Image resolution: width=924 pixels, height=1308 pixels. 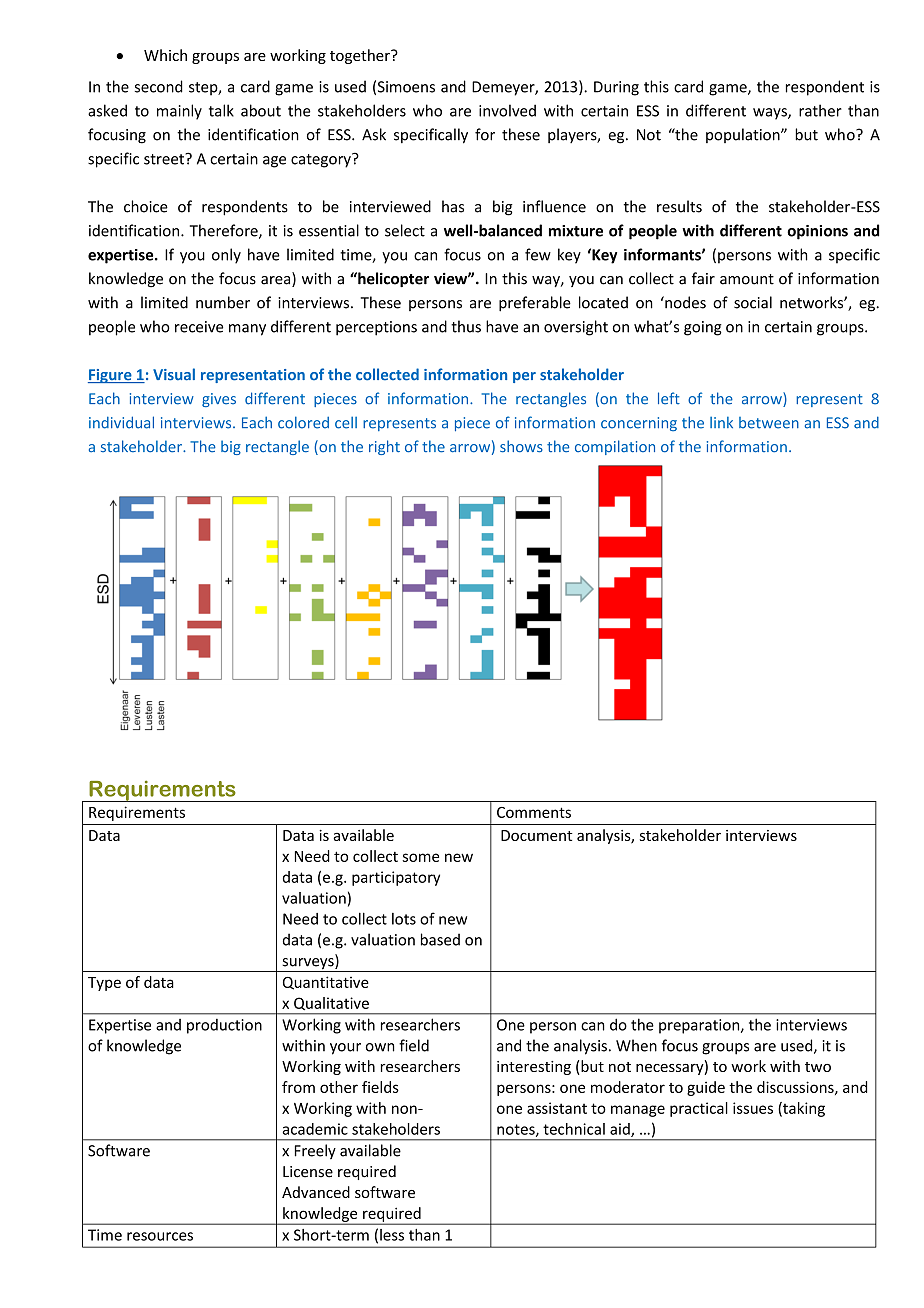 What do you see at coordinates (753, 1108) in the image?
I see `issues` at bounding box center [753, 1108].
